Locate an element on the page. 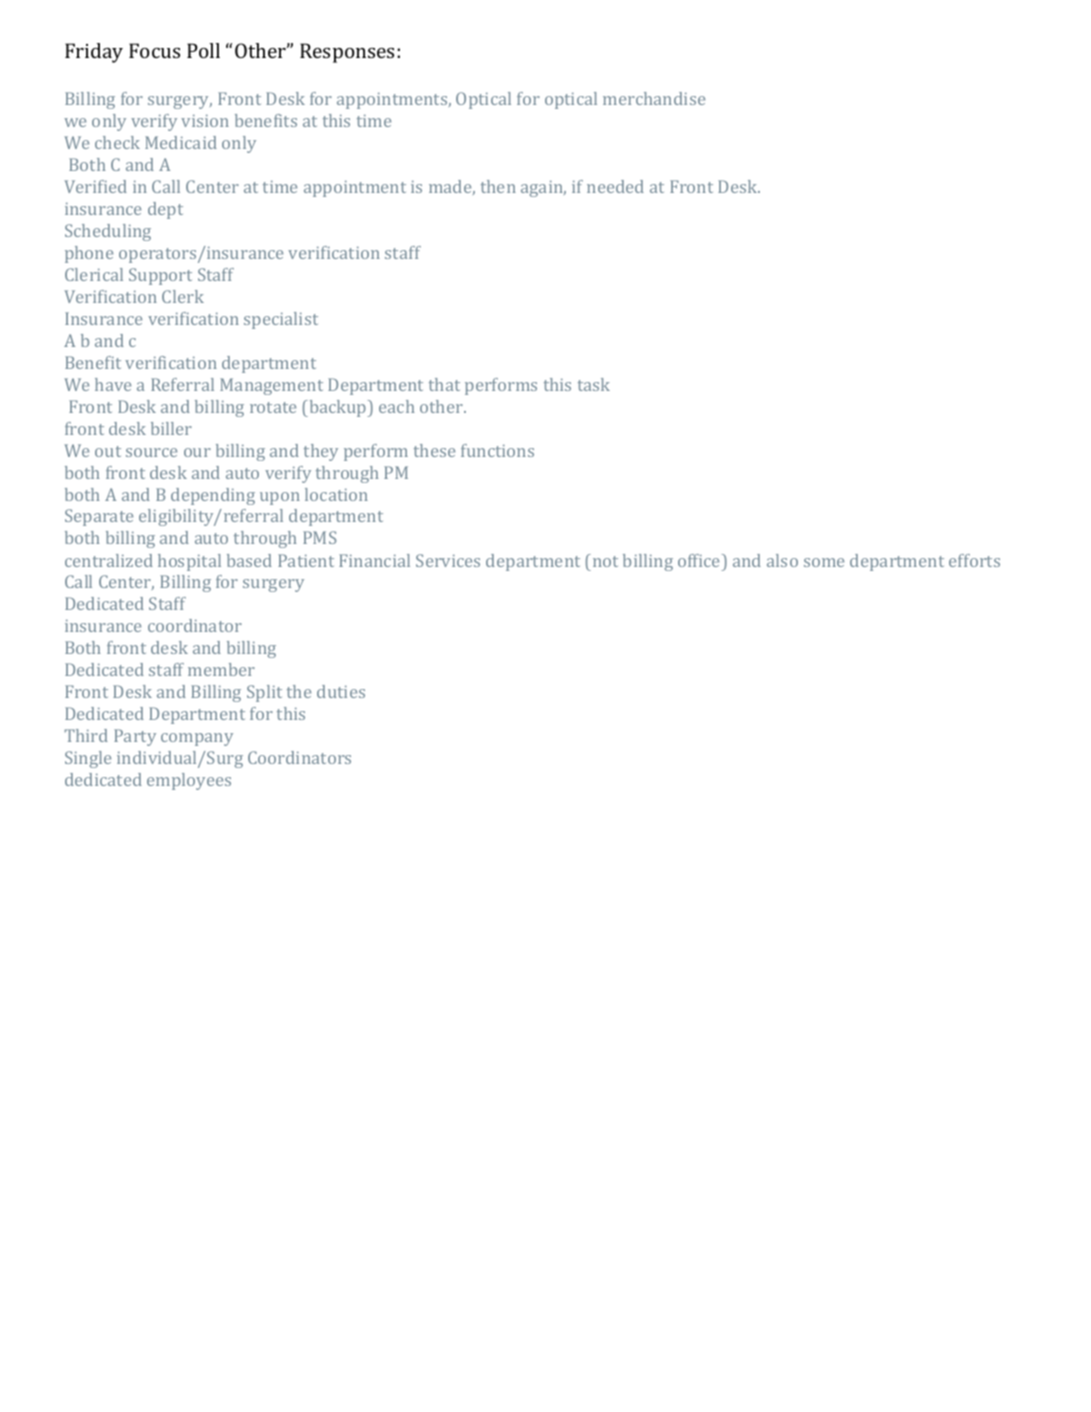 This document has height=1412, width=1091. task is located at coordinates (594, 384).
